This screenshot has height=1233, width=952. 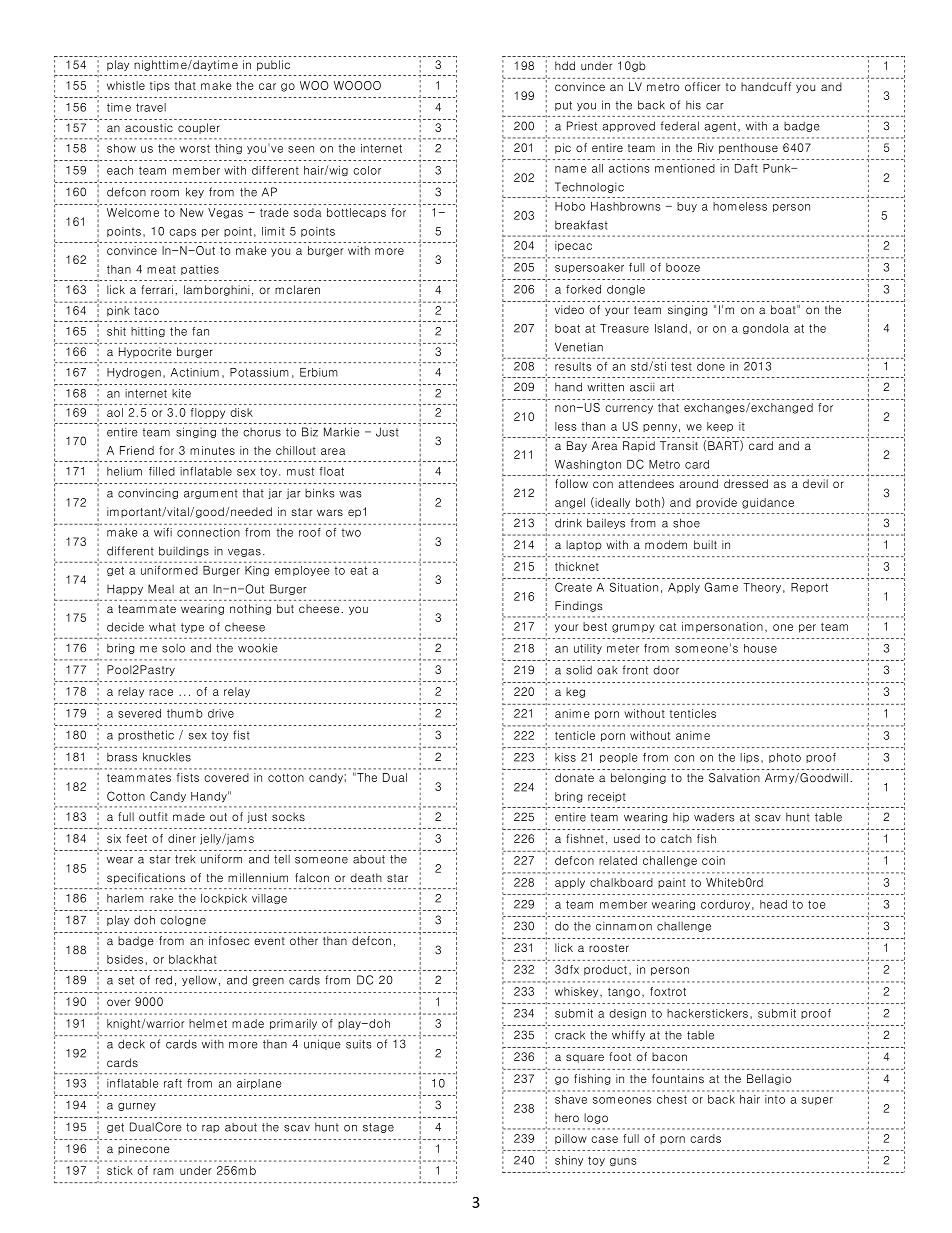 What do you see at coordinates (563, 106) in the screenshot?
I see `put` at bounding box center [563, 106].
